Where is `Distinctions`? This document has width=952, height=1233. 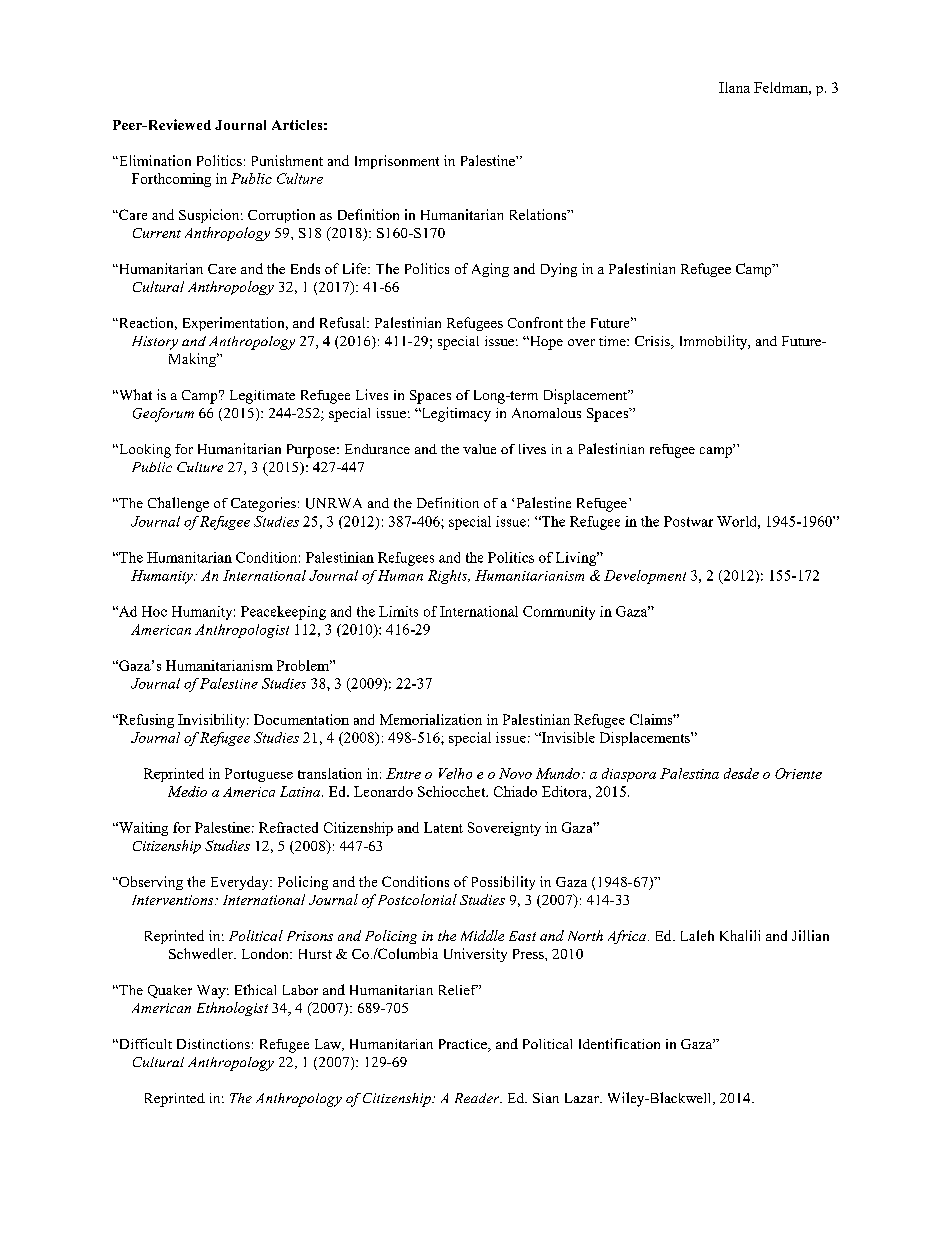
Distinctions is located at coordinates (213, 1044).
